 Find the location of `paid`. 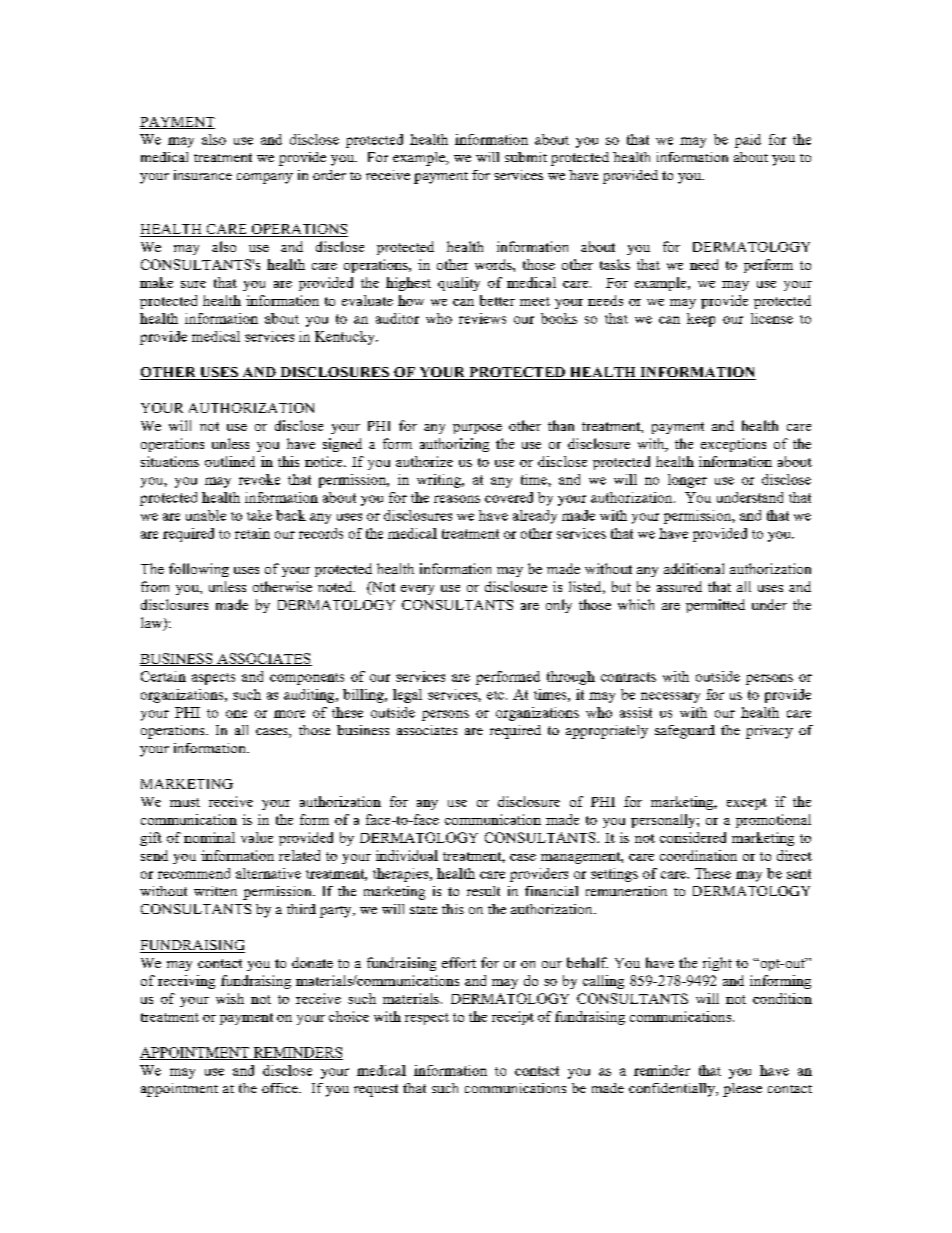

paid is located at coordinates (748, 141).
